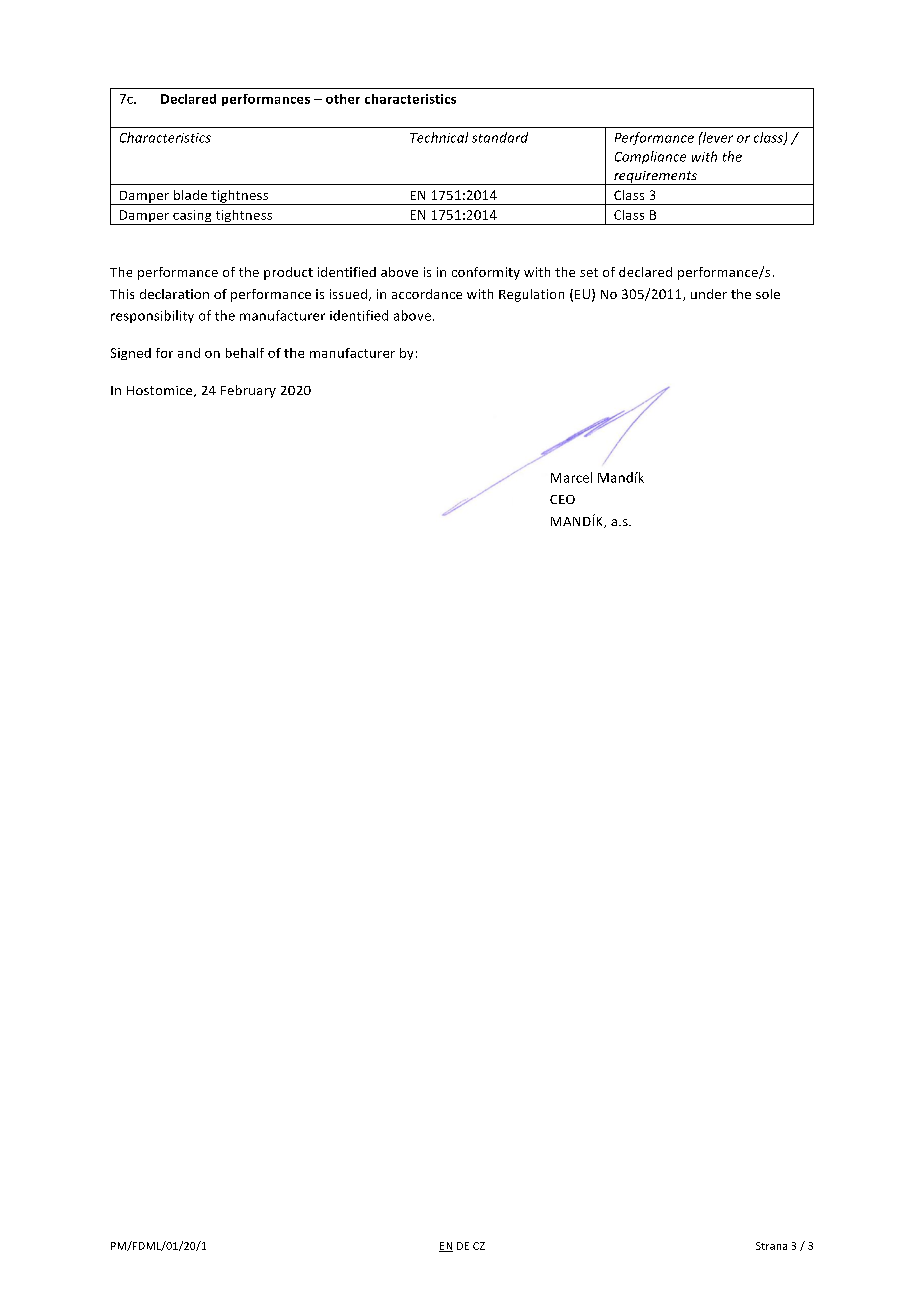 The image size is (924, 1308). Describe the element at coordinates (650, 157) in the image. I see `Compliance` at that location.
